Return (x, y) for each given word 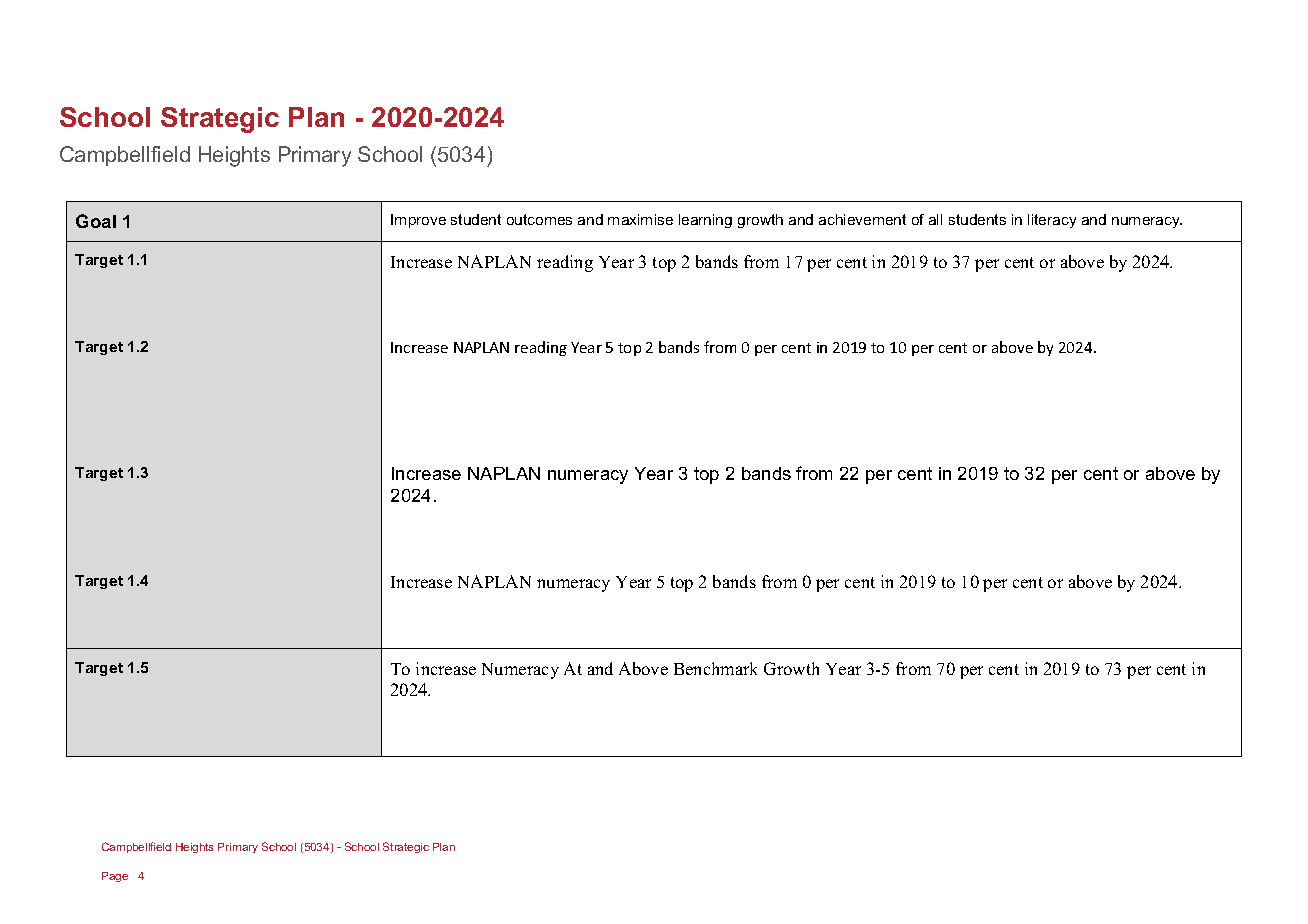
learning (705, 221)
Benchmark (715, 668)
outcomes (539, 219)
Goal (96, 221)
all (935, 219)
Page (115, 877)
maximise (640, 219)
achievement (862, 219)
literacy (1052, 221)
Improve (418, 221)
